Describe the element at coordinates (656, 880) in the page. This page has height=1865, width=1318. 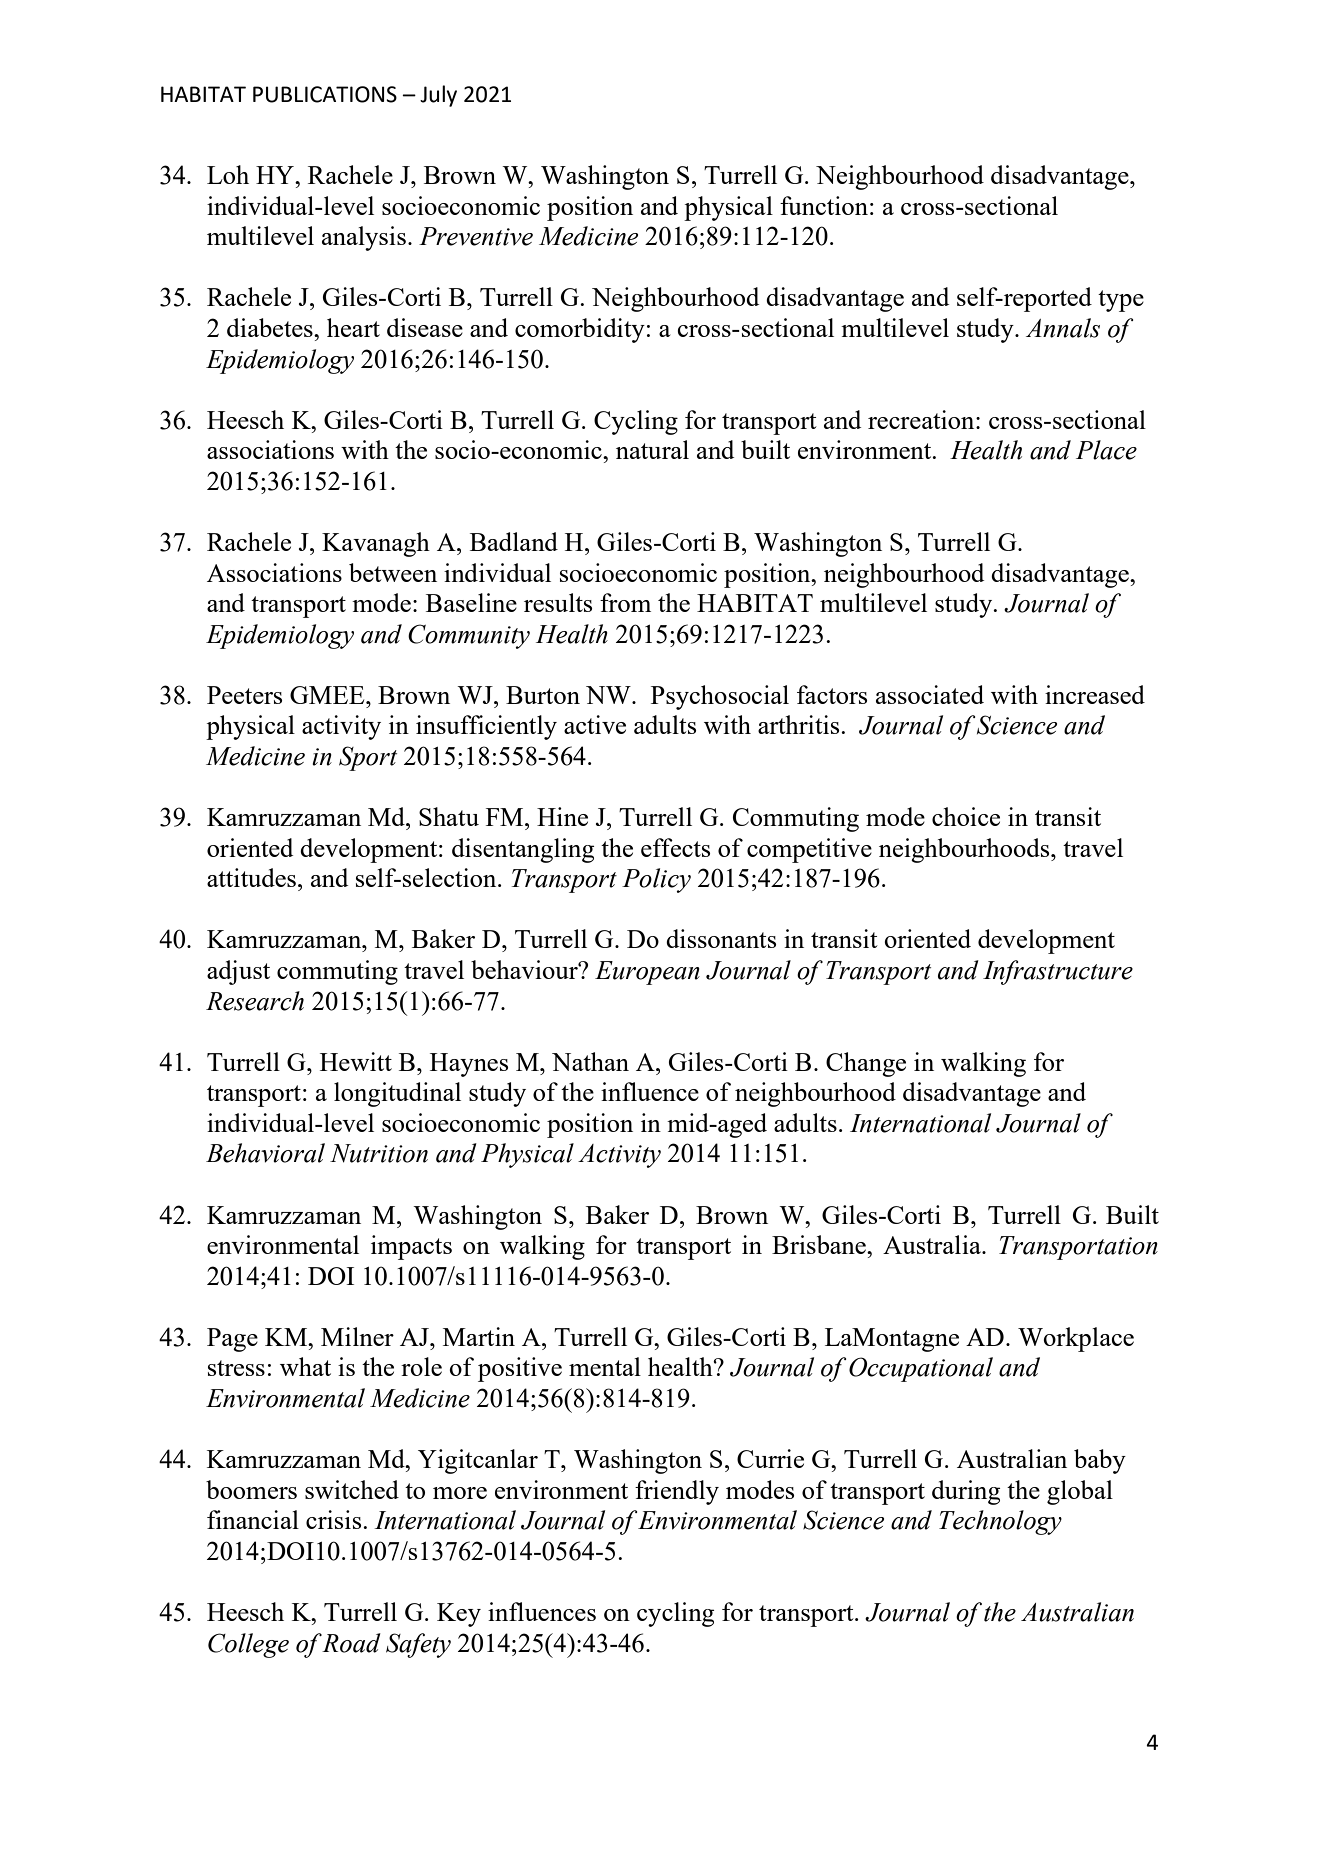
I see `Policy` at that location.
